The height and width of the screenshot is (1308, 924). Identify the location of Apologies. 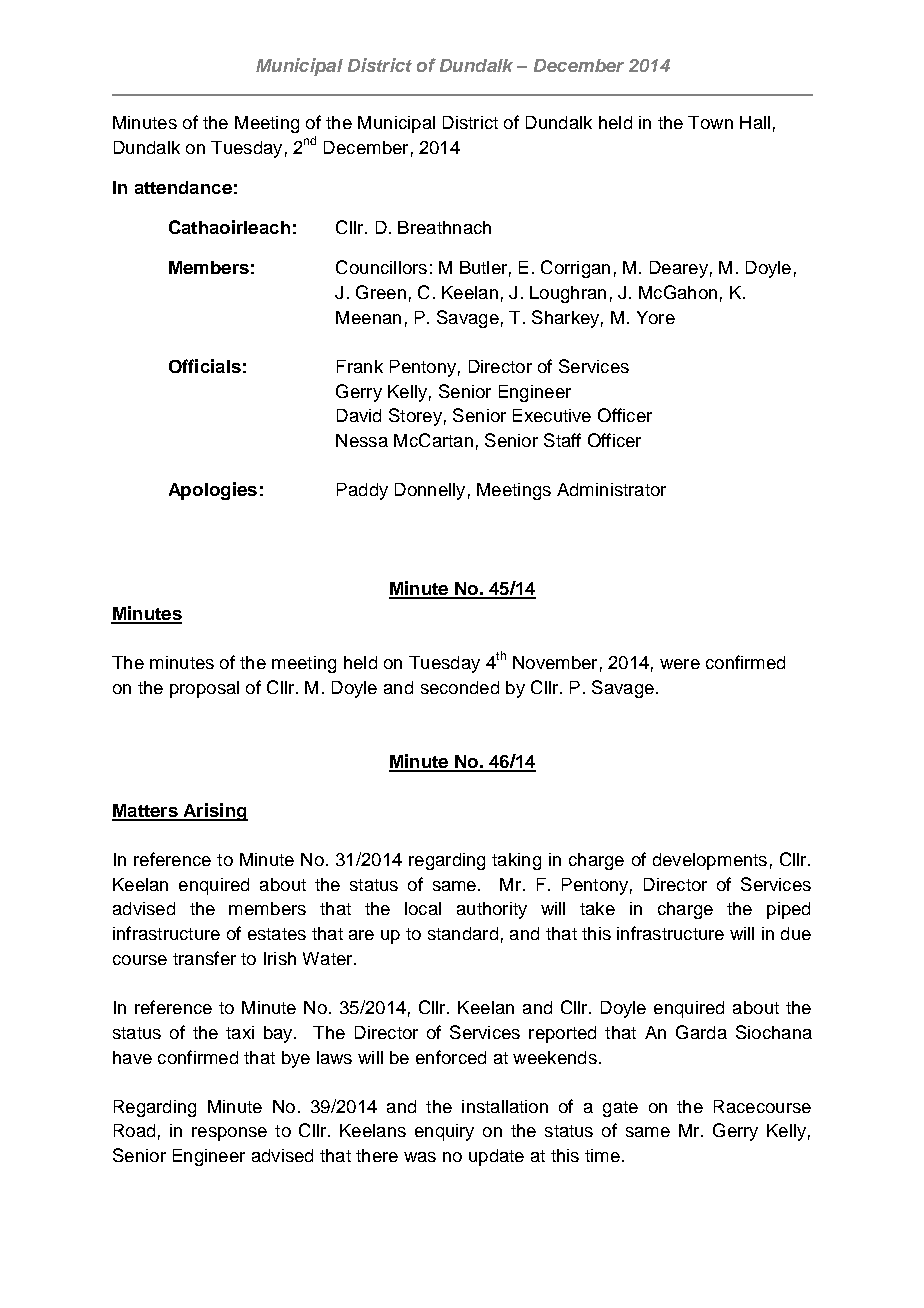
(213, 491).
